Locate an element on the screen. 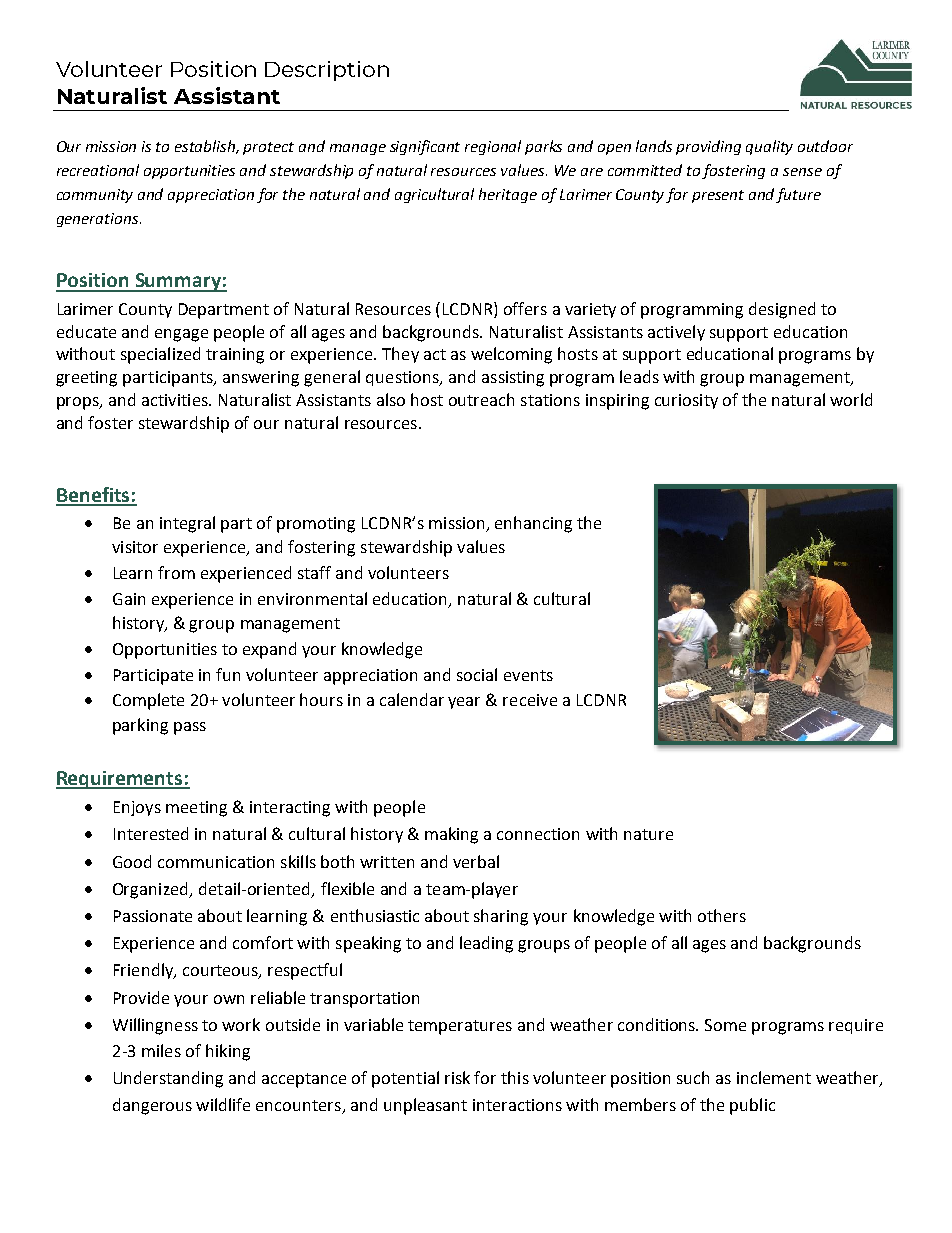  Understanding is located at coordinates (168, 1079).
